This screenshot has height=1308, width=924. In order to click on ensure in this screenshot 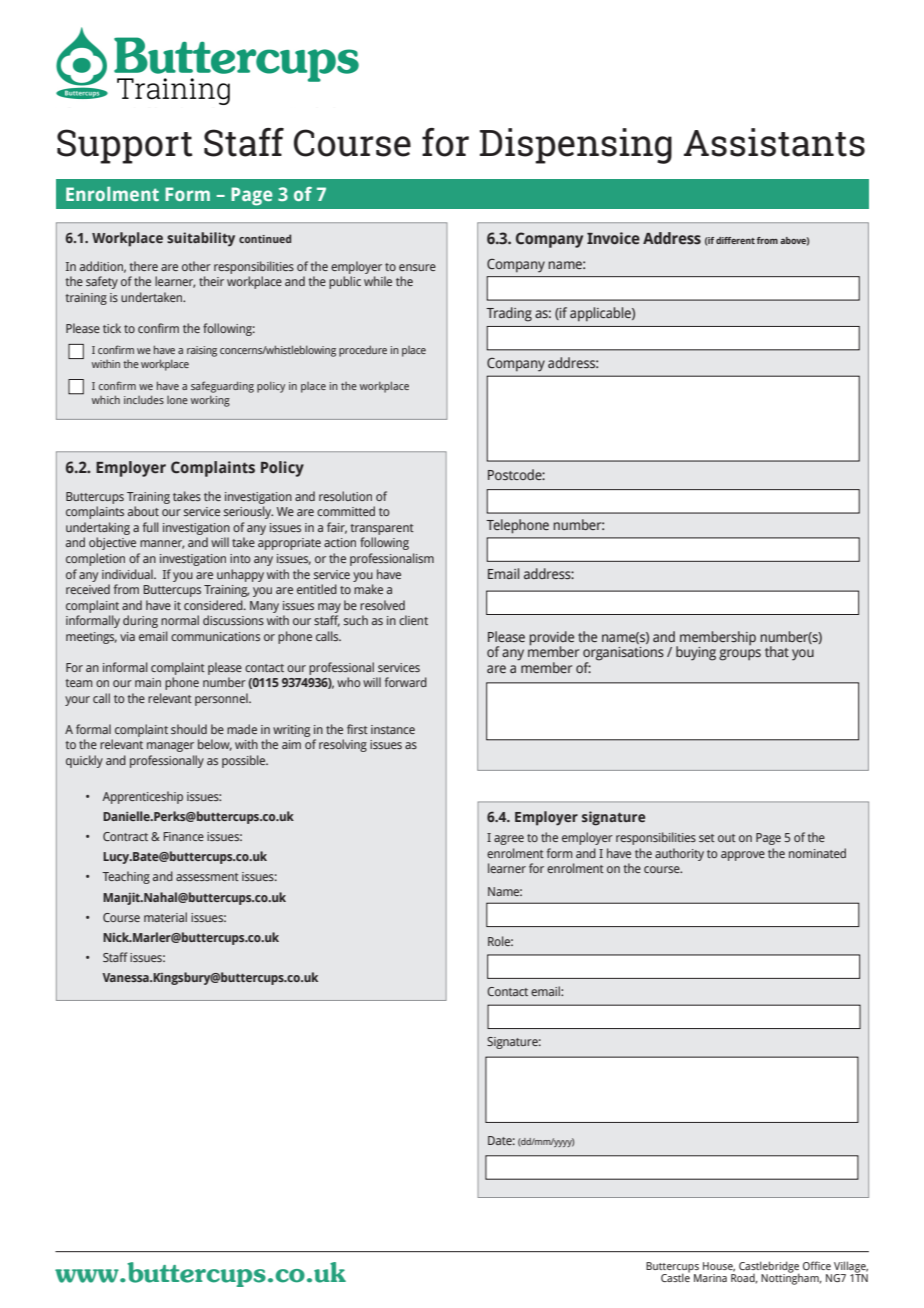, I will do `click(417, 267)`.
